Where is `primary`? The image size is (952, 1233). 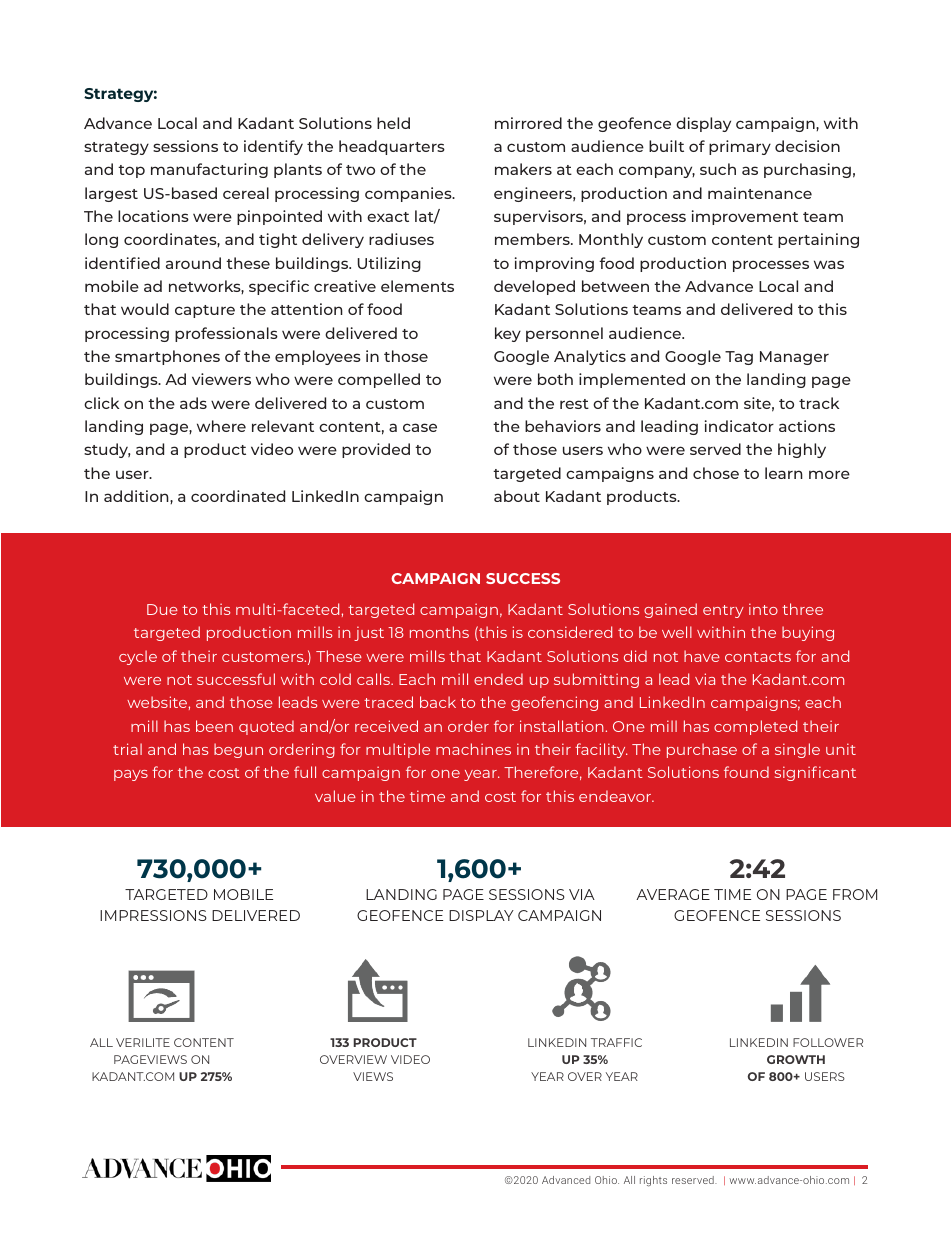 primary is located at coordinates (740, 147).
